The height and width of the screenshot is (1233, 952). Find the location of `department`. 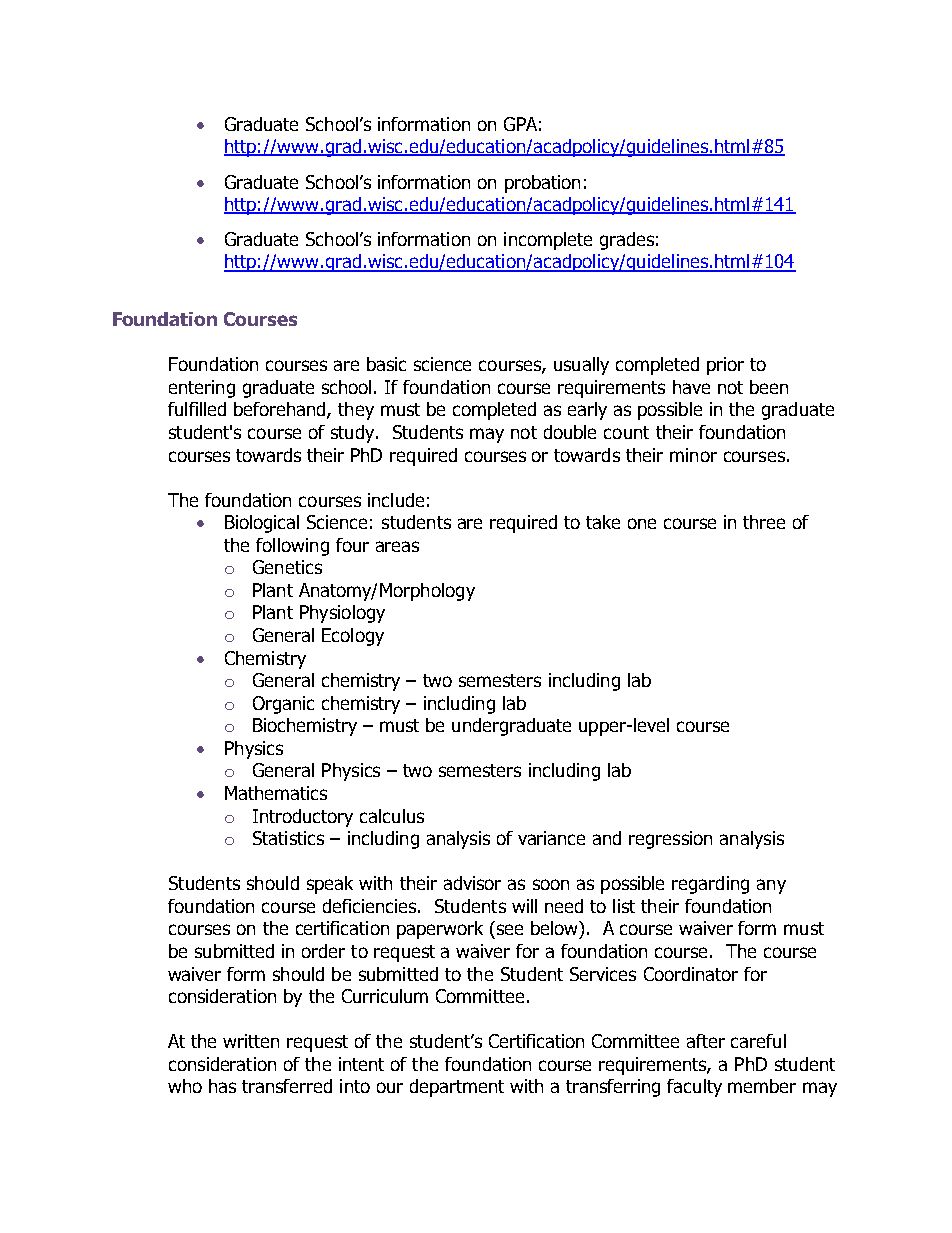

department is located at coordinates (457, 1088).
